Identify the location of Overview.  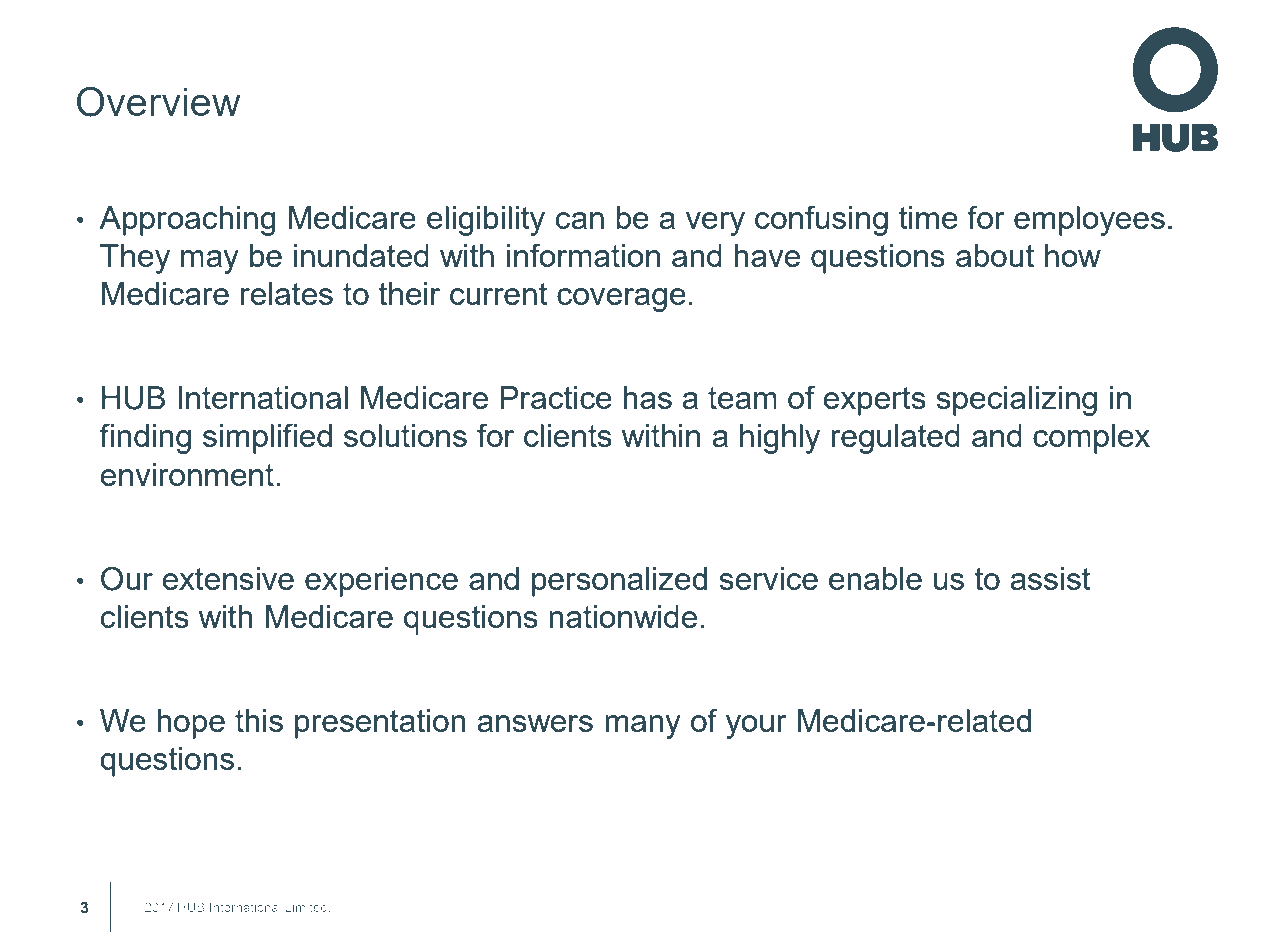
(158, 102).
